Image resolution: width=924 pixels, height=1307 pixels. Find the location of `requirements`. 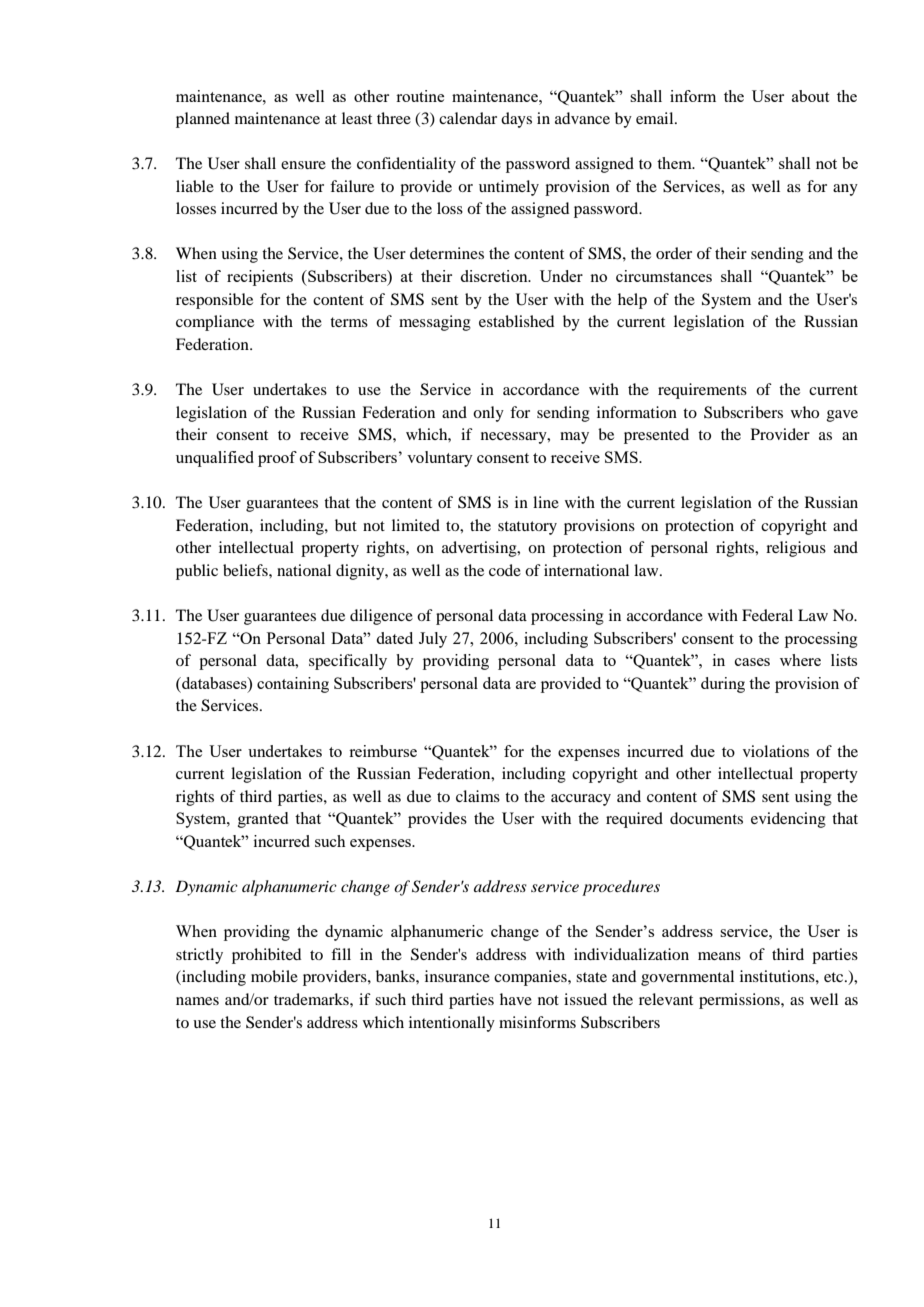

requirements is located at coordinates (702, 391).
